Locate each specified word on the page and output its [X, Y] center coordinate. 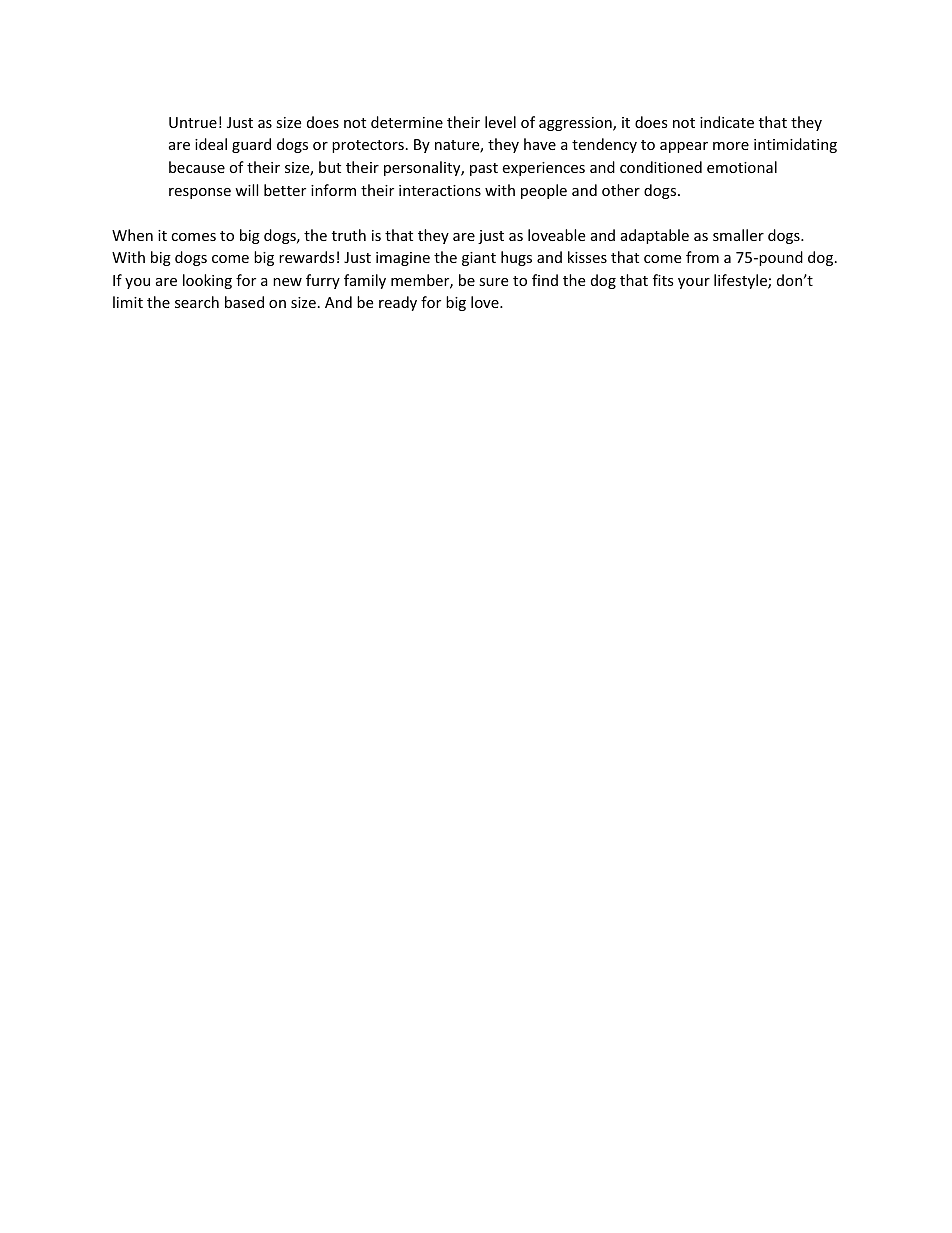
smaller [738, 235]
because [197, 167]
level [500, 122]
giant [479, 259]
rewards [307, 257]
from [702, 257]
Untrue [193, 122]
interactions [440, 190]
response [200, 193]
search [197, 302]
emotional [742, 167]
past [484, 169]
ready [398, 303]
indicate [727, 122]
